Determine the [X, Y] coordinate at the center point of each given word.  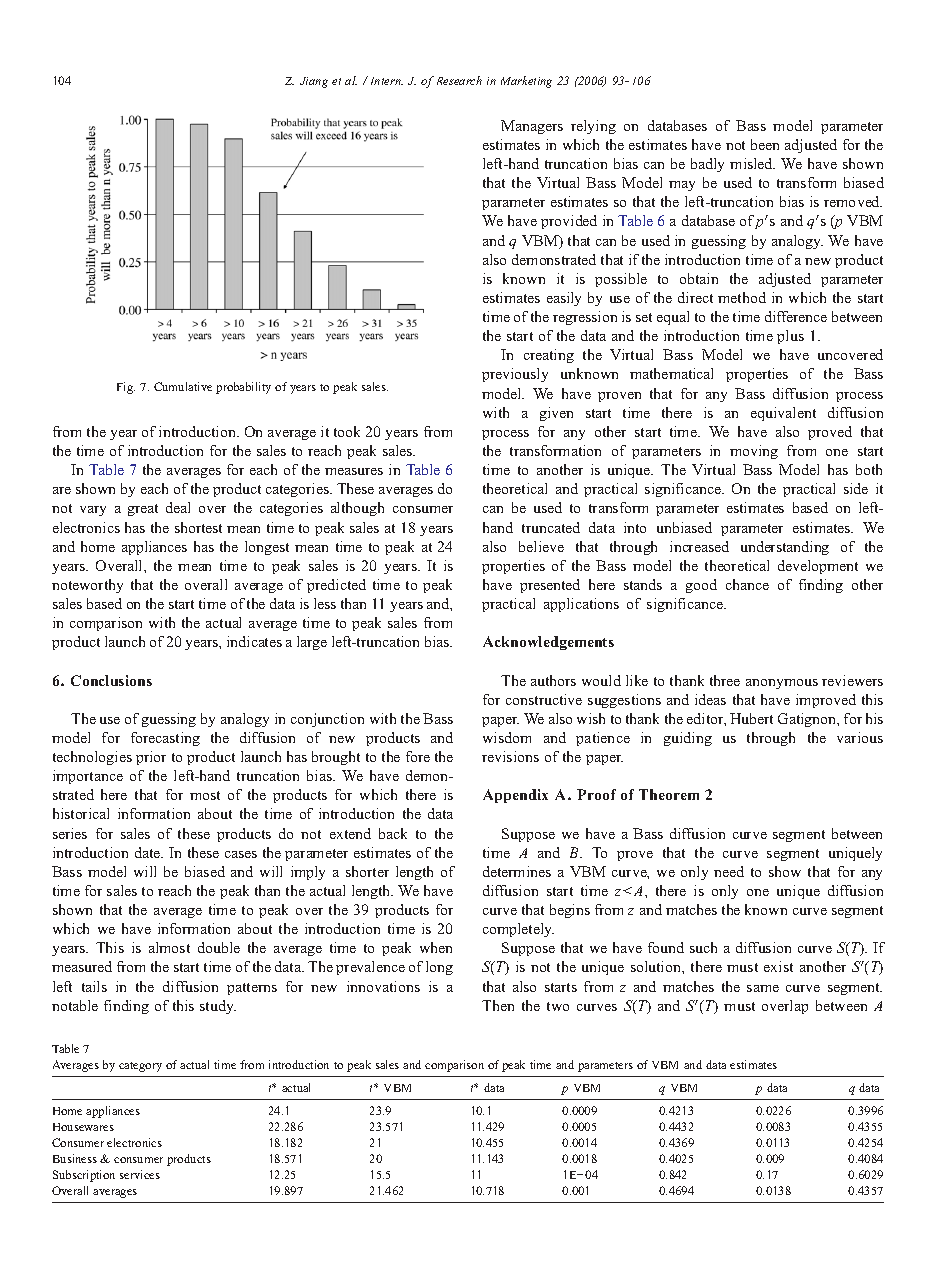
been [765, 144]
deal [178, 507]
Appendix [515, 796]
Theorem [669, 794]
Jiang [314, 82]
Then [498, 1005]
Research [459, 80]
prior [151, 758]
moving [754, 452]
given [556, 414]
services [140, 1174]
